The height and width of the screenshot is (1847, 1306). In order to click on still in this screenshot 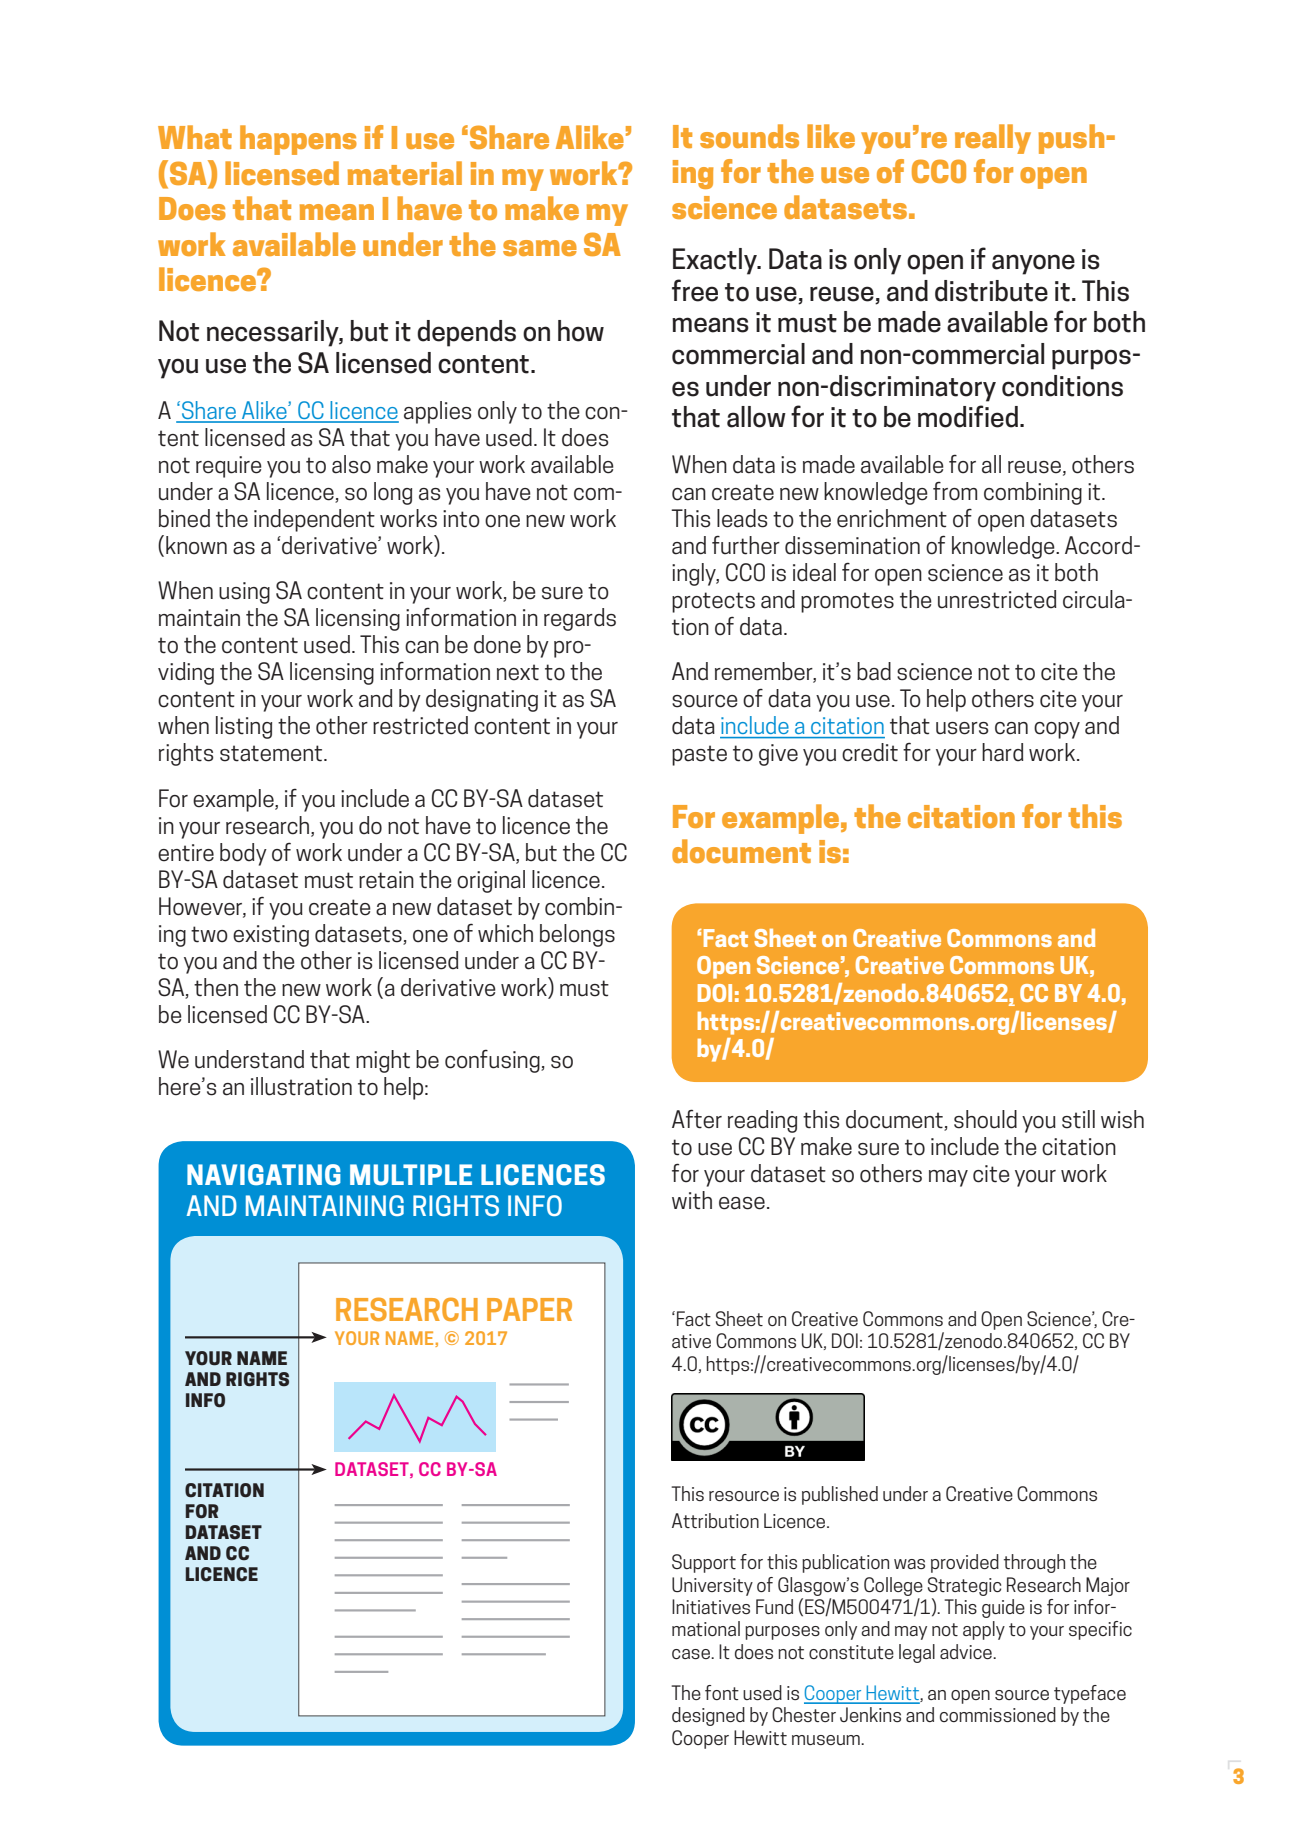, I will do `click(1078, 1119)`.
